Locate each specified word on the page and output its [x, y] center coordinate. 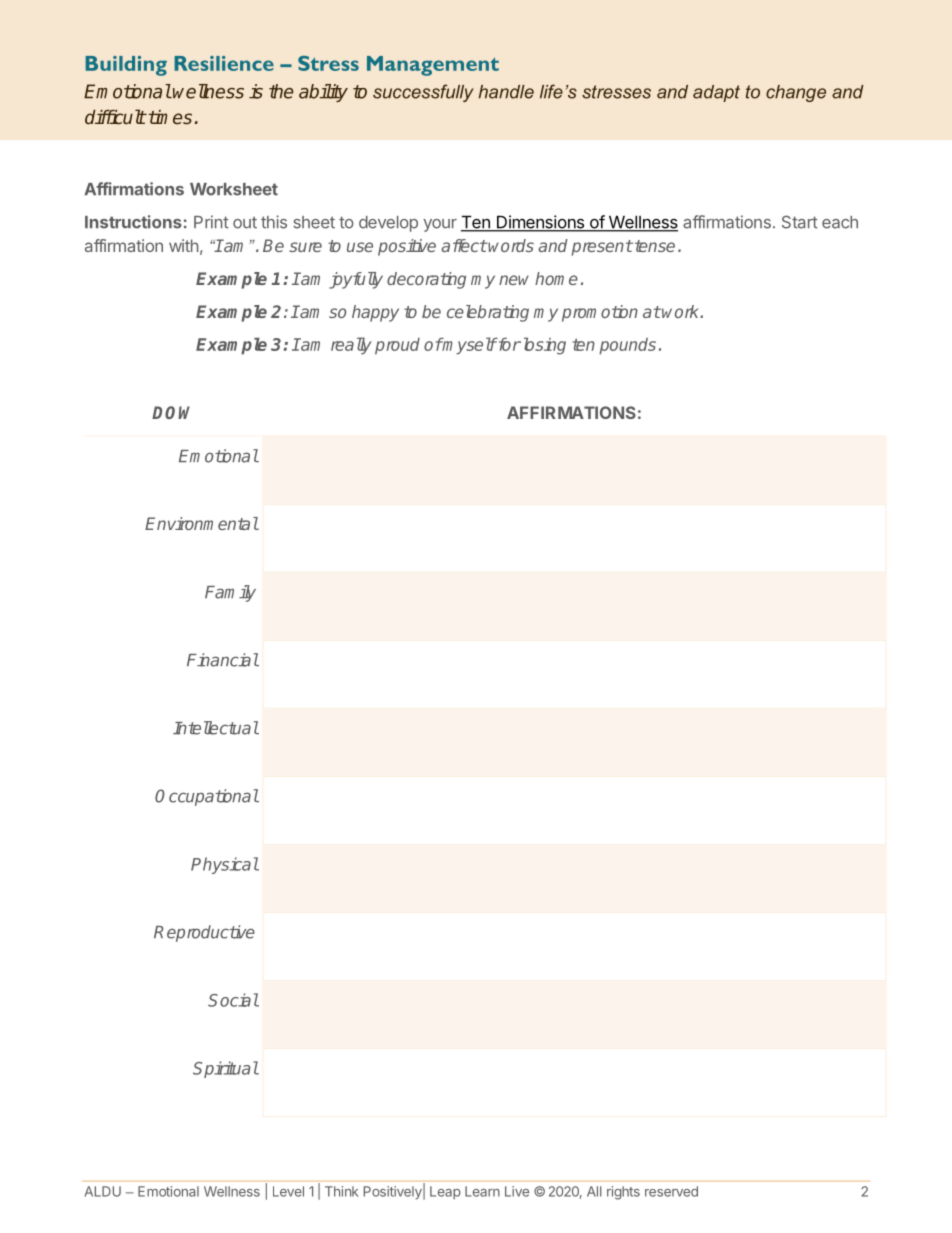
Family [230, 593]
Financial [223, 660]
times [170, 117]
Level [288, 1191]
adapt [716, 93]
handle [506, 92]
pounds [627, 346]
